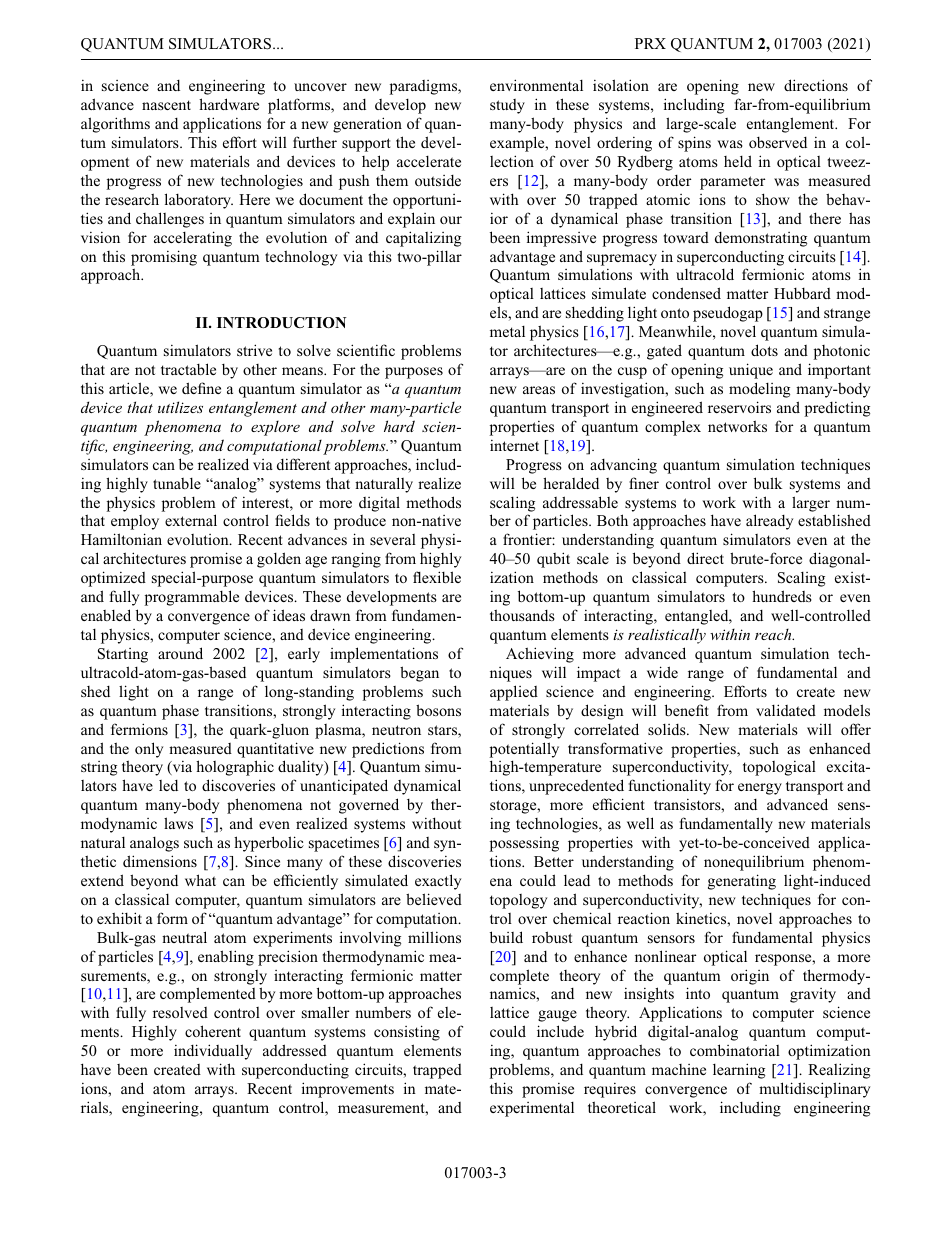 The width and height of the document is (952, 1233). What do you see at coordinates (522, 615) in the document?
I see `thousands` at bounding box center [522, 615].
